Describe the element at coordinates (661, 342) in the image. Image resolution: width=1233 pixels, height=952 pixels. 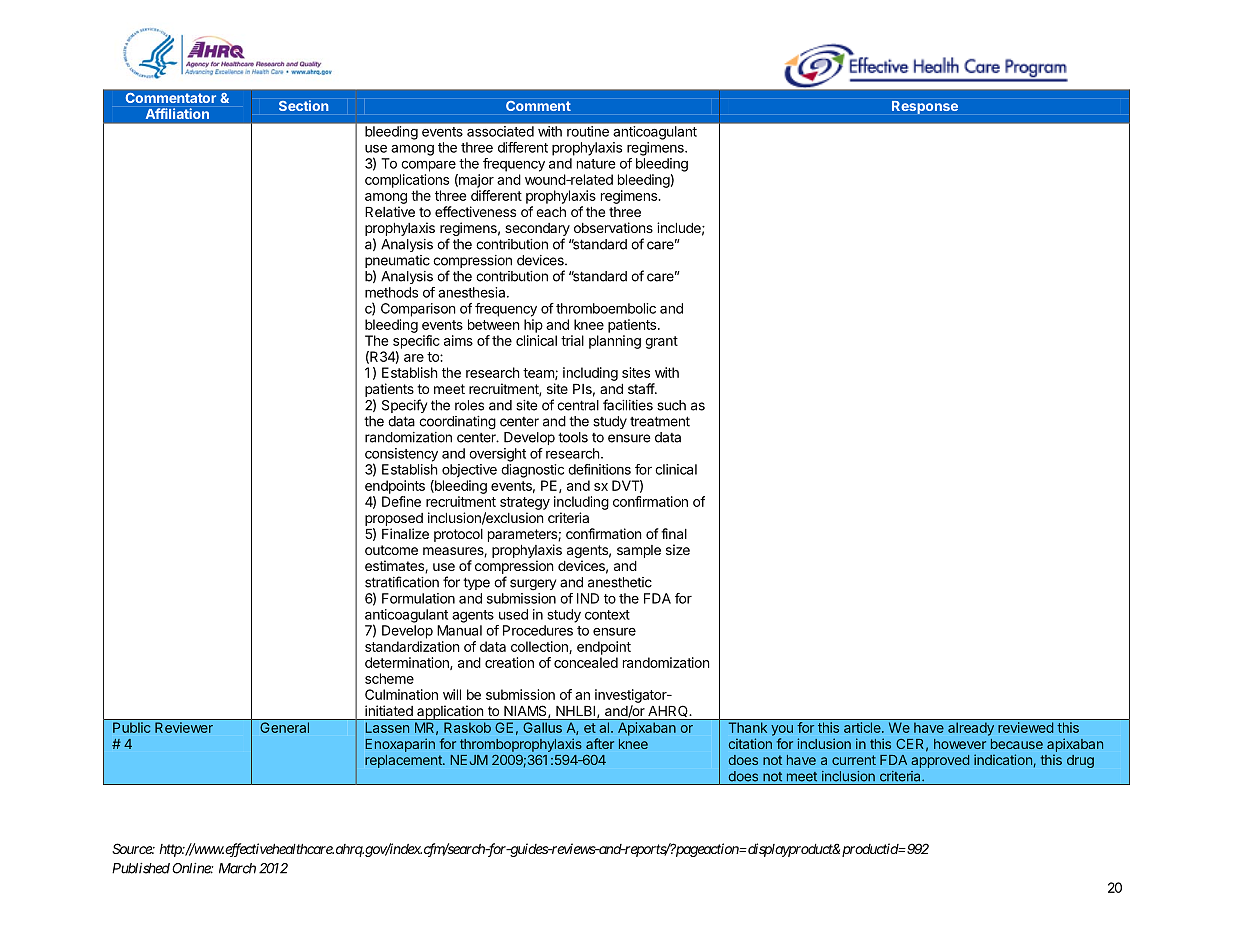
I see `grant` at that location.
